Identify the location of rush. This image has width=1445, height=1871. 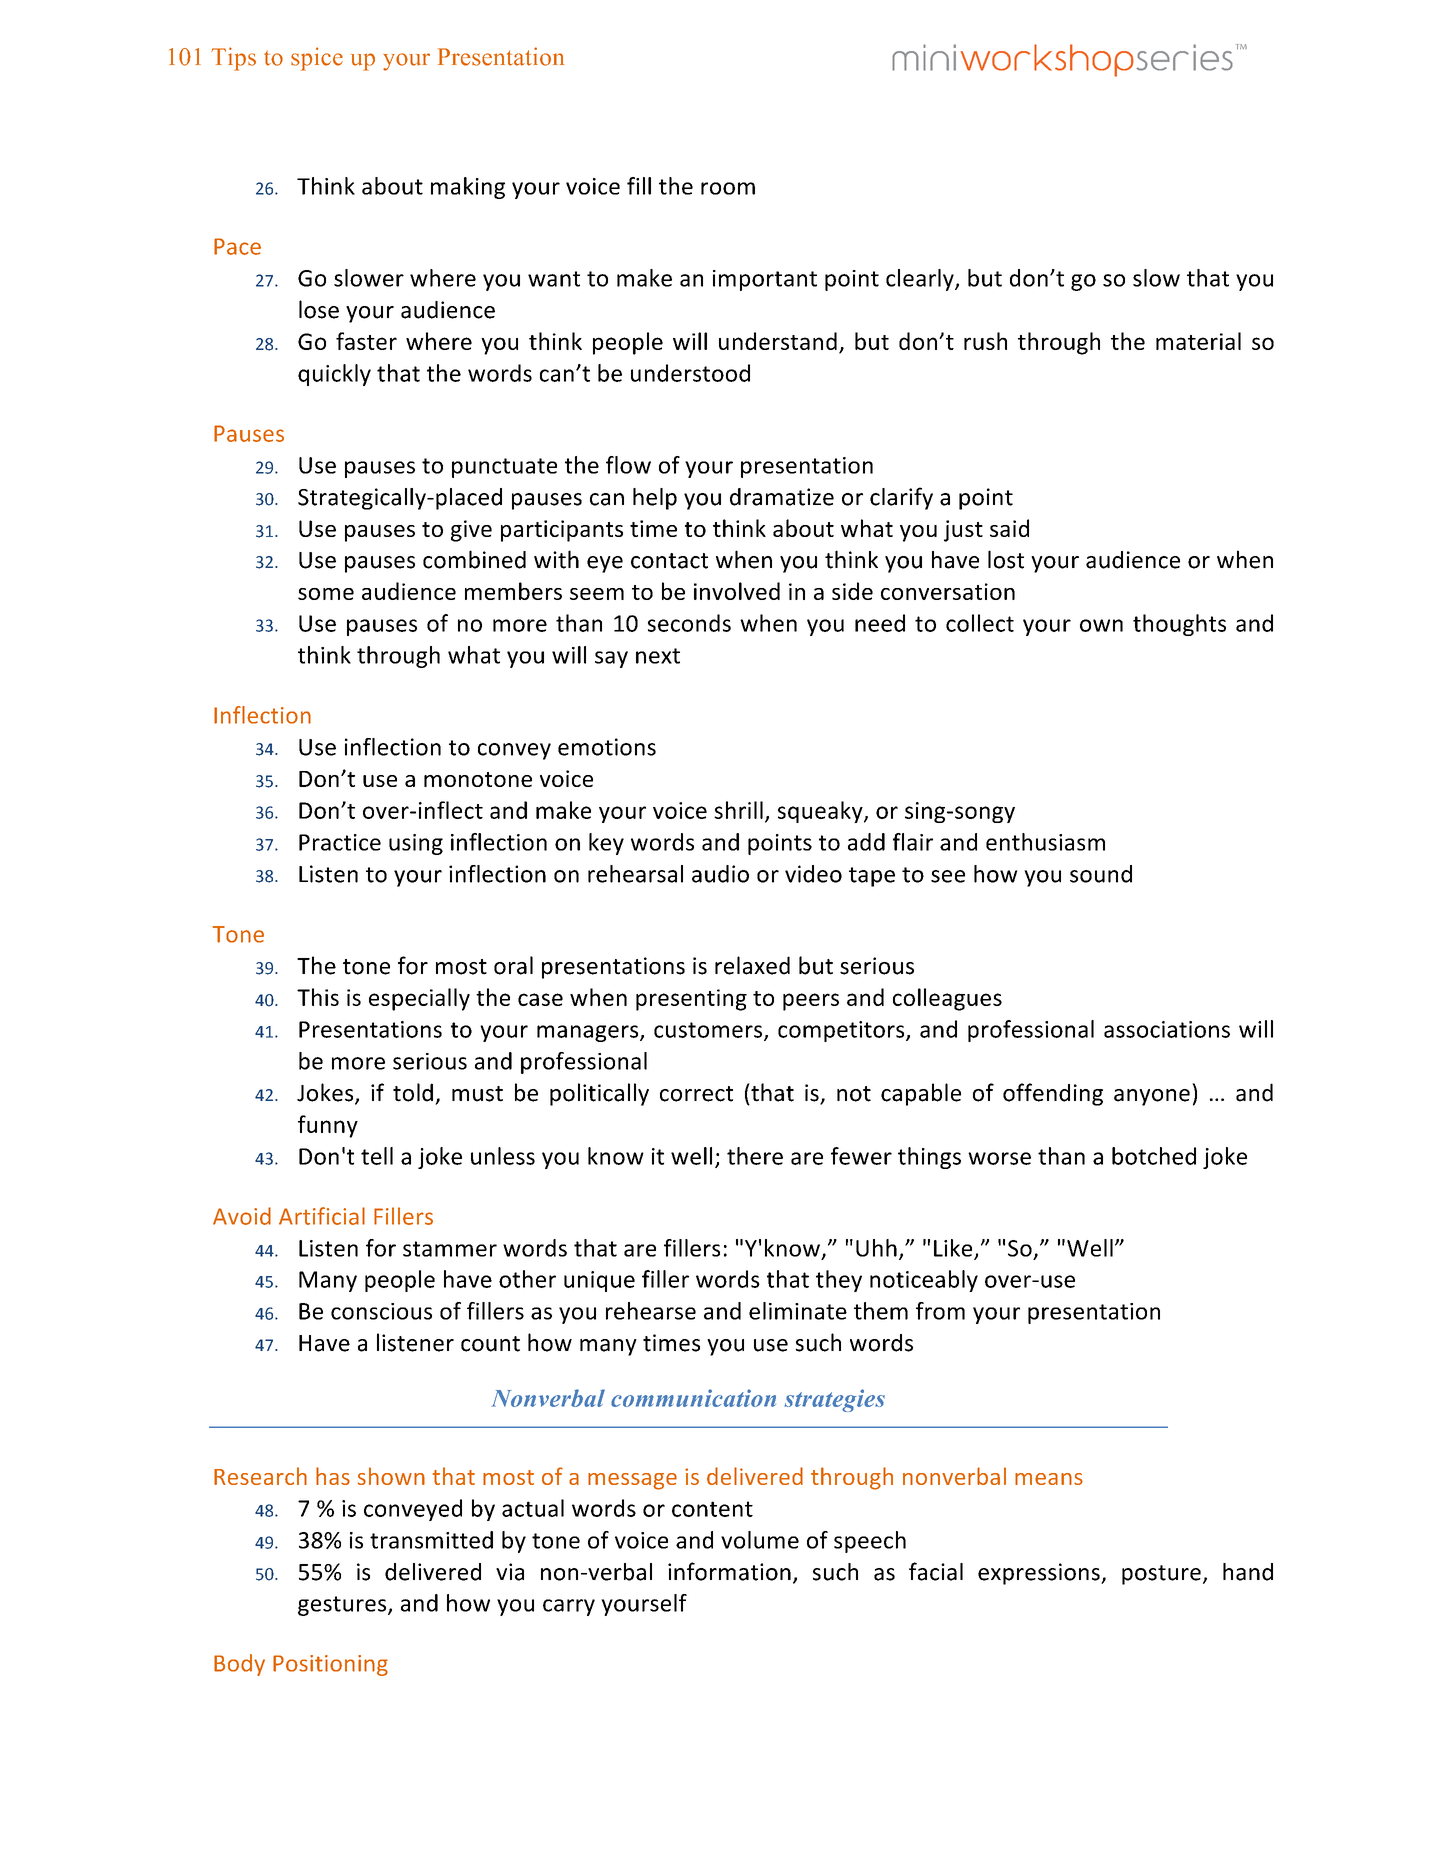
(985, 341).
